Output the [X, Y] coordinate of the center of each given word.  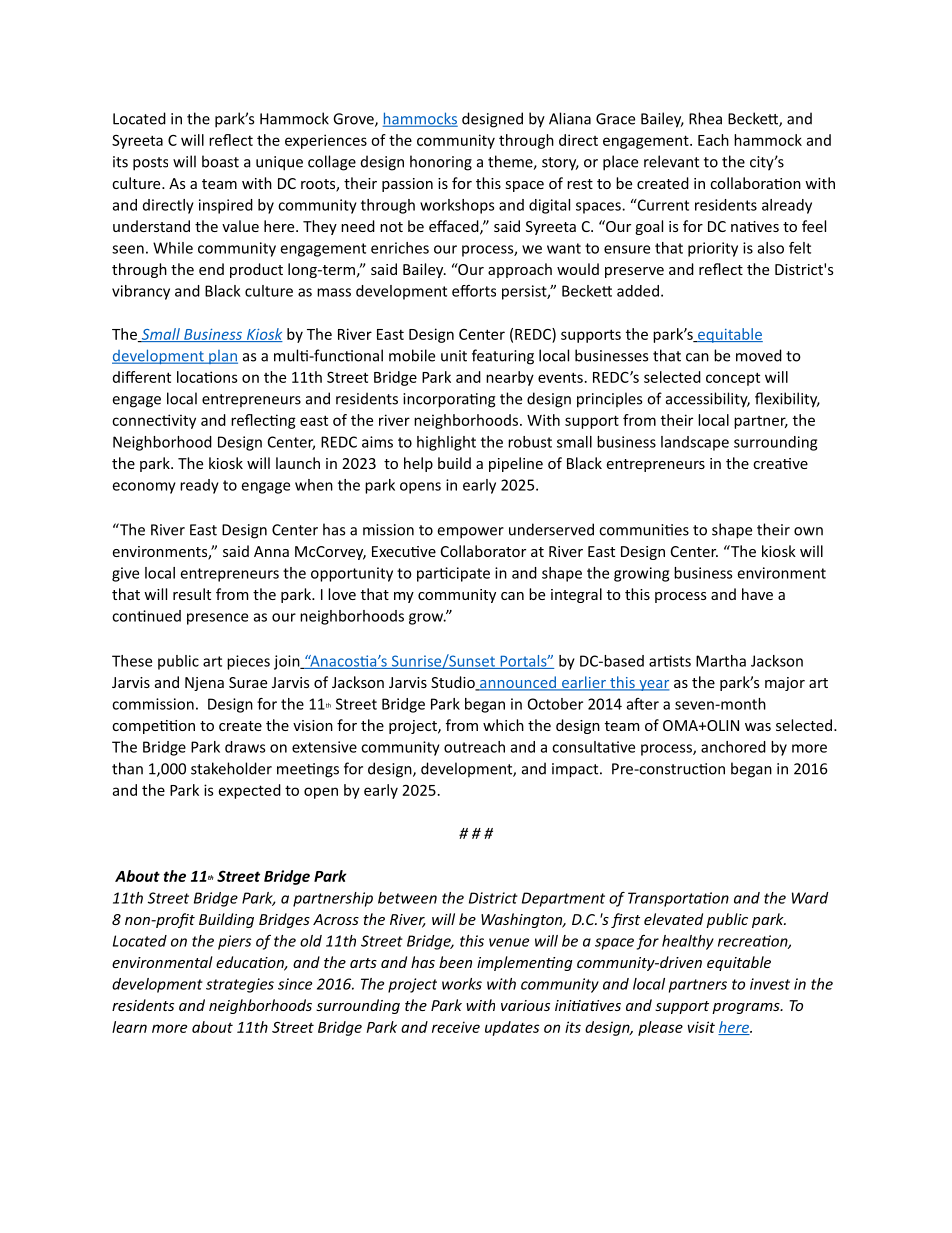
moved [759, 355]
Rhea [705, 118]
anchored [733, 747]
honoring [441, 163]
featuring [503, 357]
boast [220, 161]
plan [222, 357]
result [192, 594]
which [503, 725]
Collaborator [483, 551]
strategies [240, 985]
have [757, 594]
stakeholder [231, 768]
